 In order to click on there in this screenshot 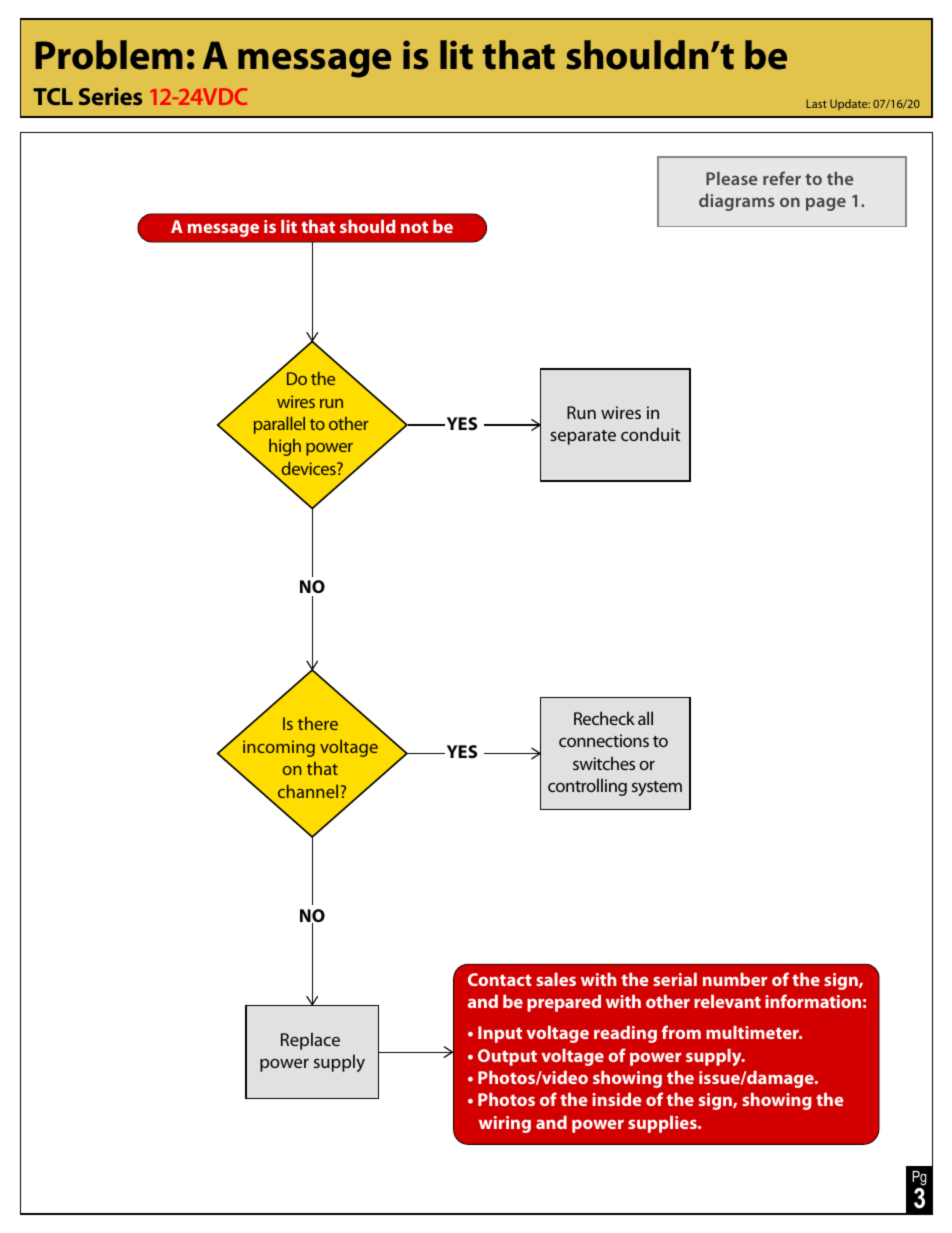, I will do `click(318, 723)`.
